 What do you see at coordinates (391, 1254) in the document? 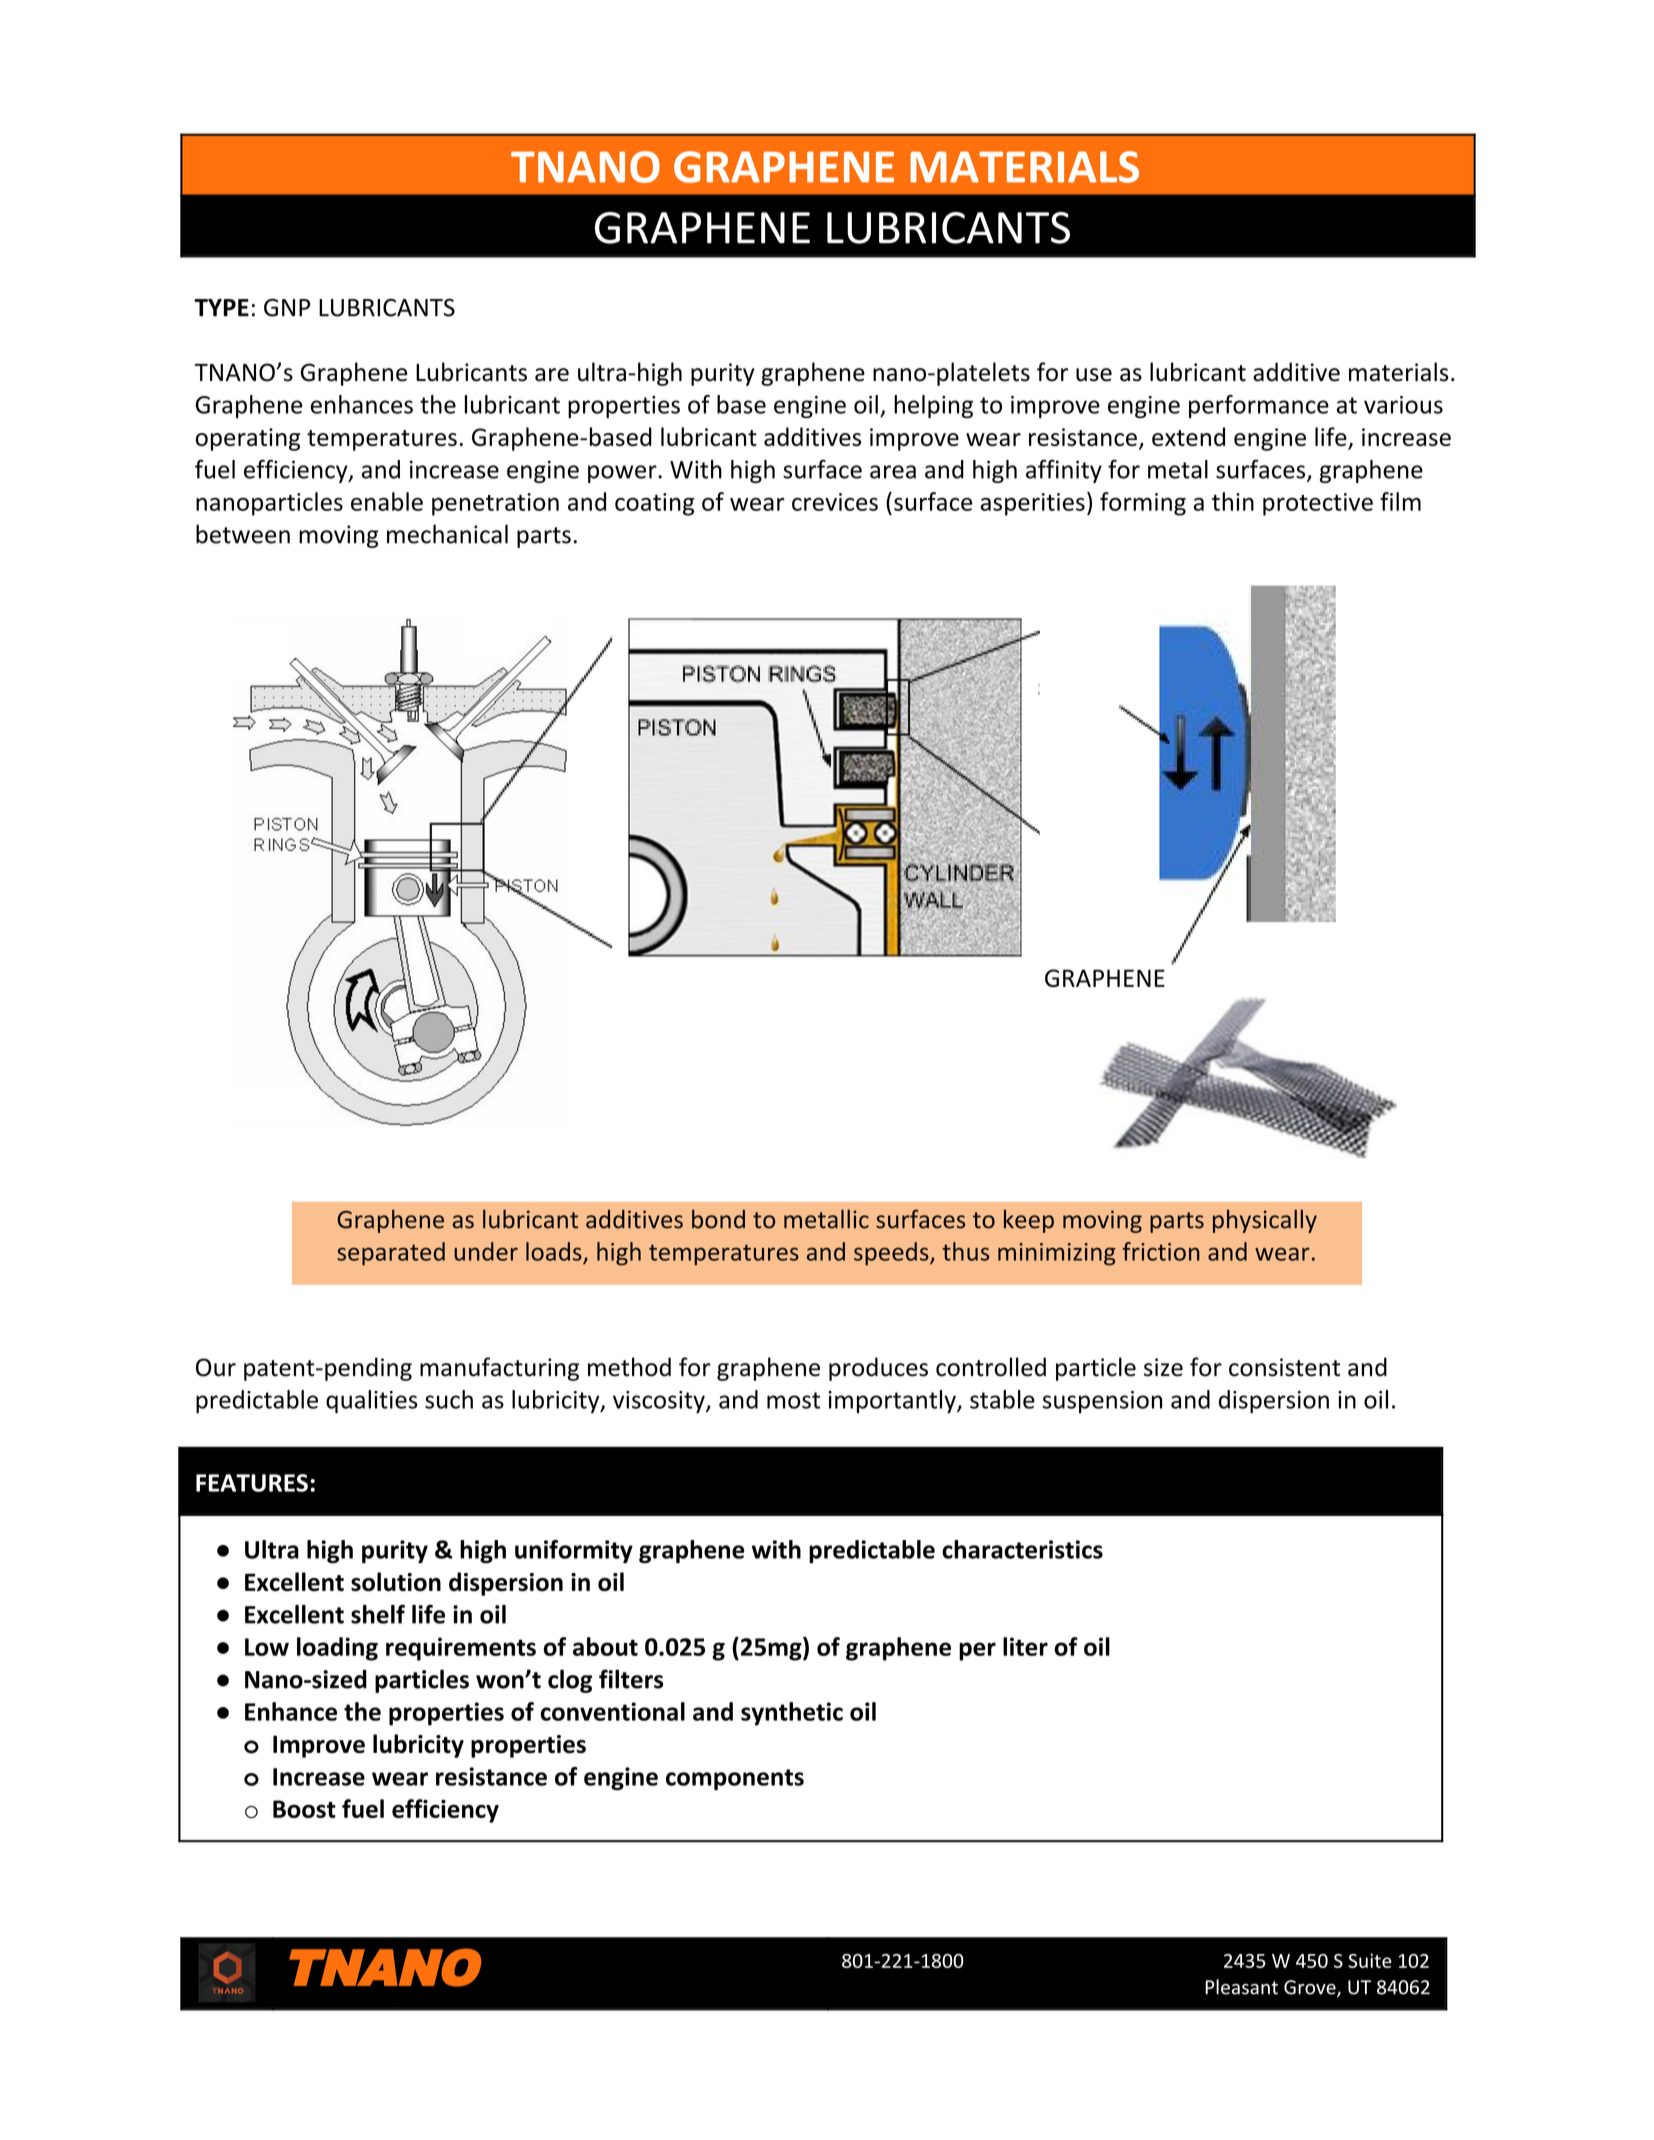
I see `separated` at bounding box center [391, 1254].
